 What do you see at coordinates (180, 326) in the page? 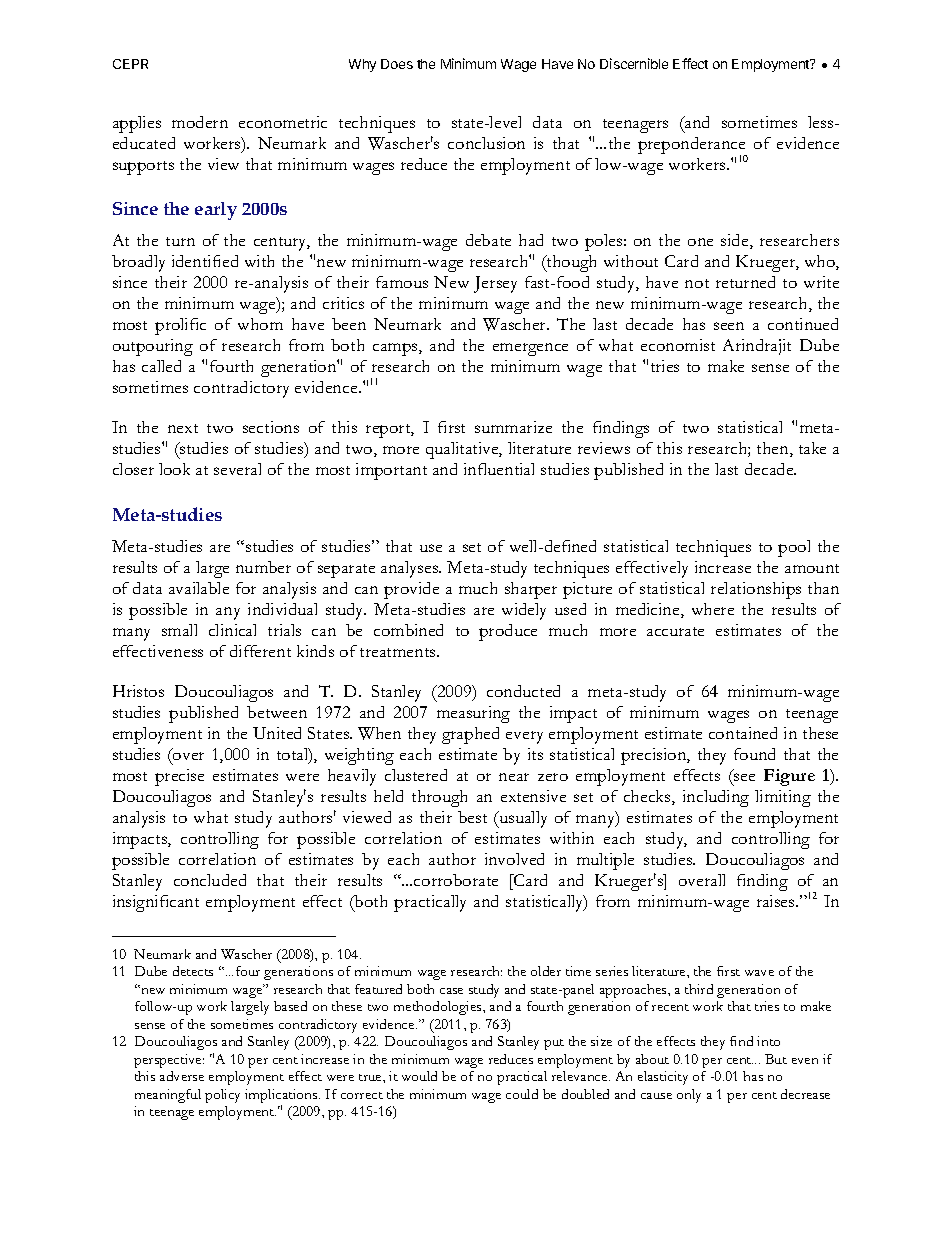
I see `prolific` at bounding box center [180, 326].
